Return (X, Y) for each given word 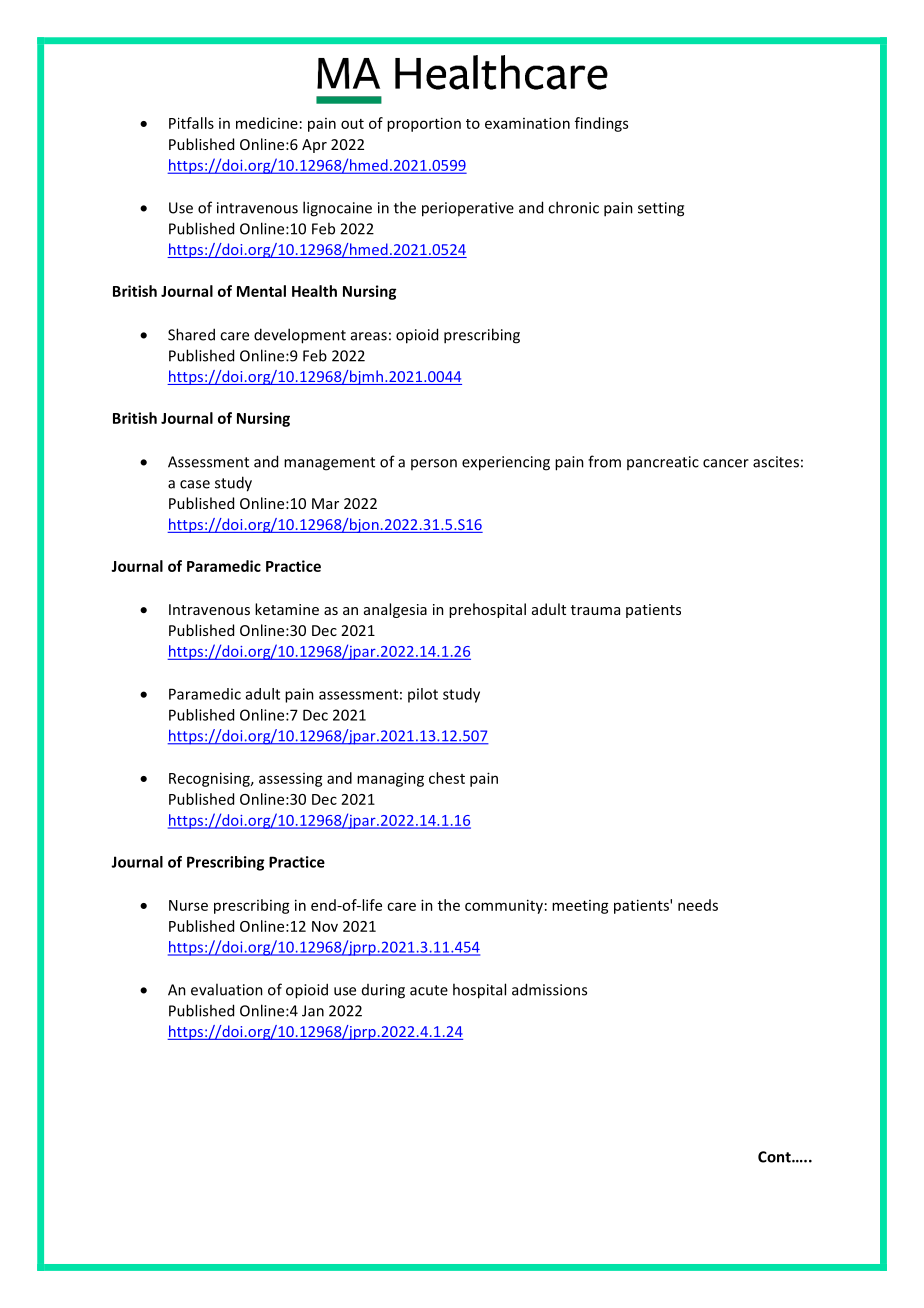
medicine (267, 123)
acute (429, 990)
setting (661, 209)
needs (698, 905)
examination (527, 123)
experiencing (506, 463)
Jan (313, 1011)
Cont (775, 1157)
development (300, 336)
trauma (595, 610)
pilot (423, 695)
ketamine (287, 609)
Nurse (188, 905)
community (504, 906)
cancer (726, 463)
